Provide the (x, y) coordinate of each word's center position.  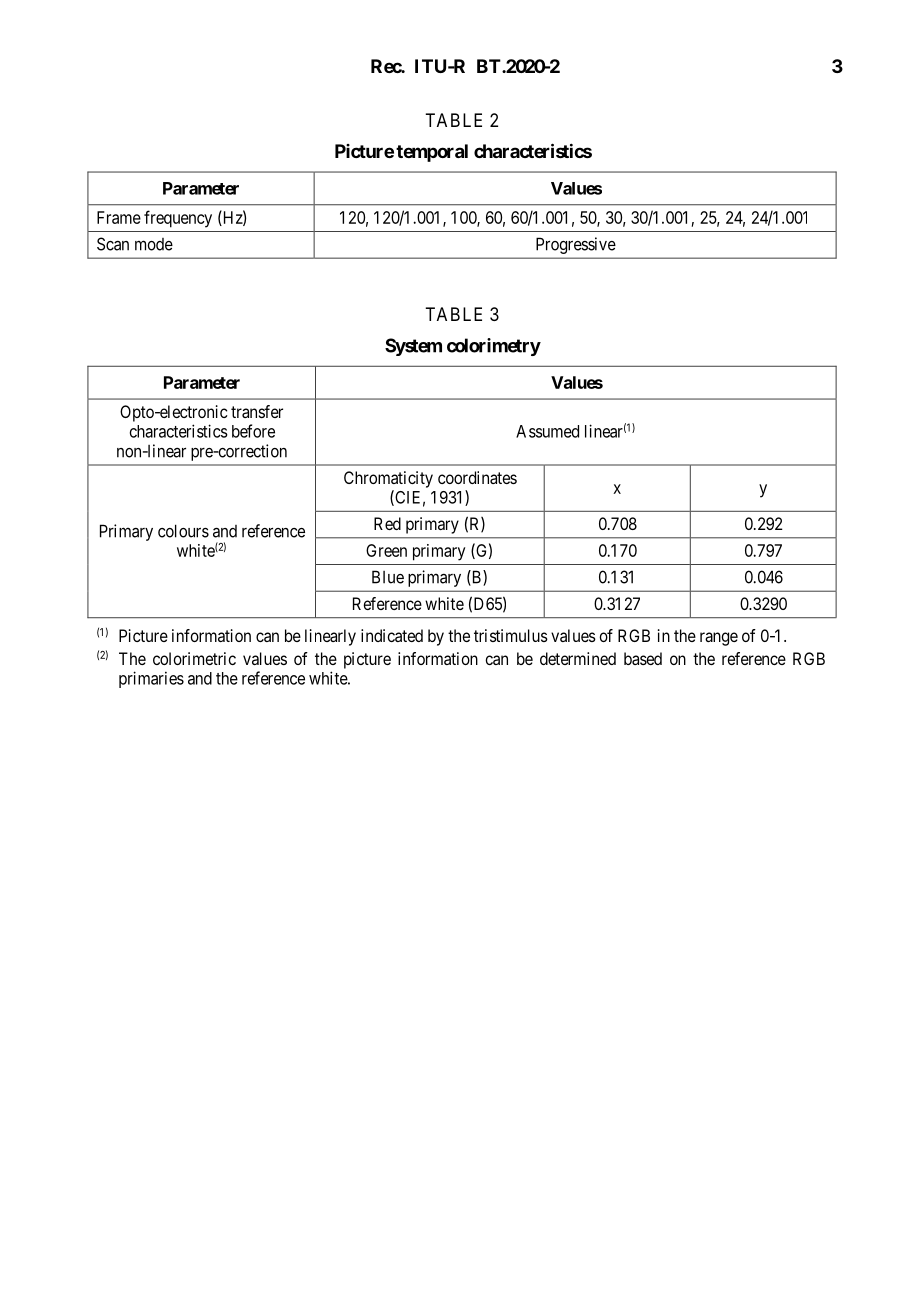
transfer (257, 411)
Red (387, 523)
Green (386, 550)
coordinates (477, 477)
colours (183, 531)
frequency (178, 219)
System (413, 347)
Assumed (547, 431)
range (719, 639)
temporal (432, 153)
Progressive (576, 245)
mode (154, 244)
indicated (392, 635)
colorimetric (194, 658)
